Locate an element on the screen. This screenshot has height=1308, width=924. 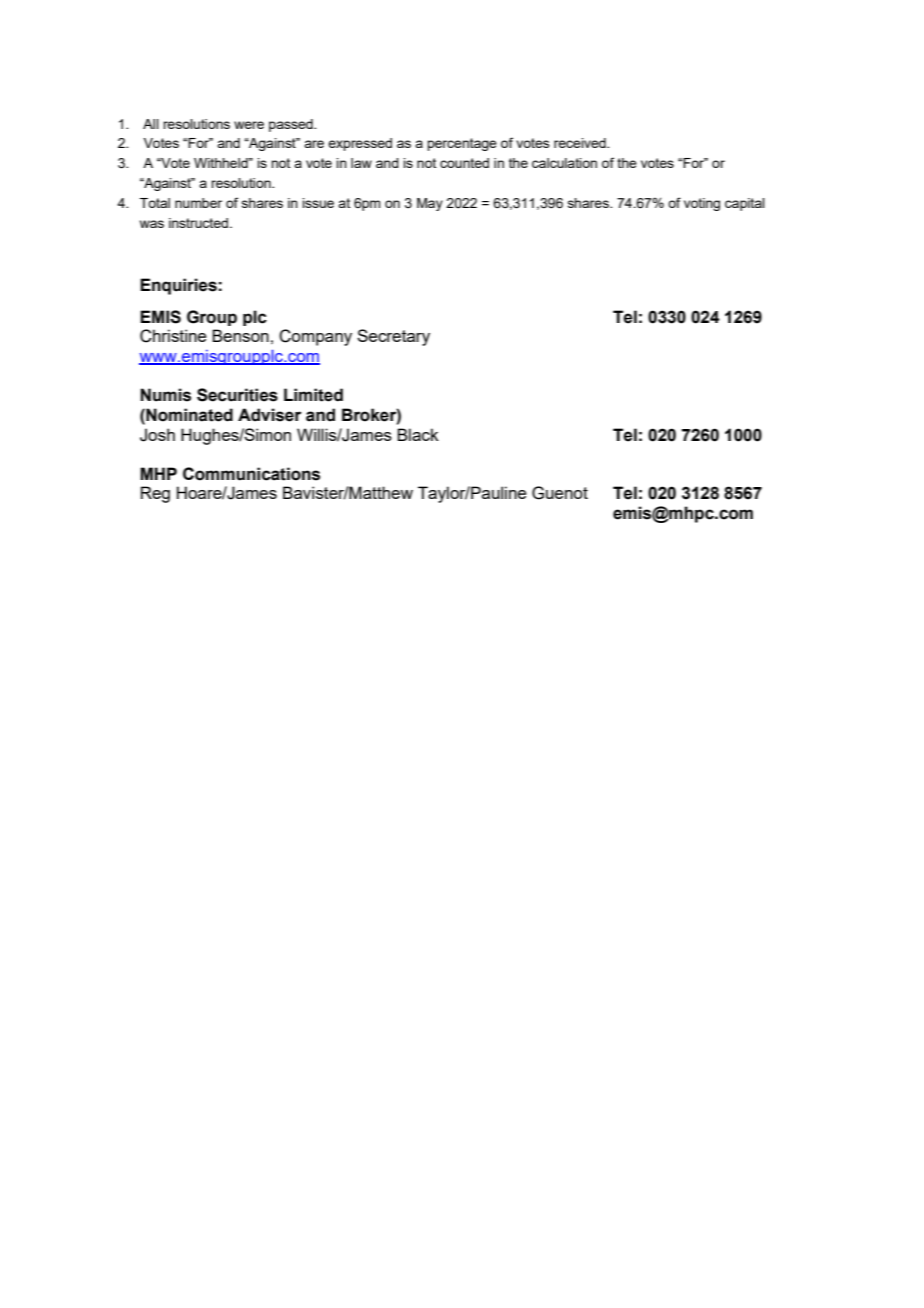
voting is located at coordinates (702, 204).
